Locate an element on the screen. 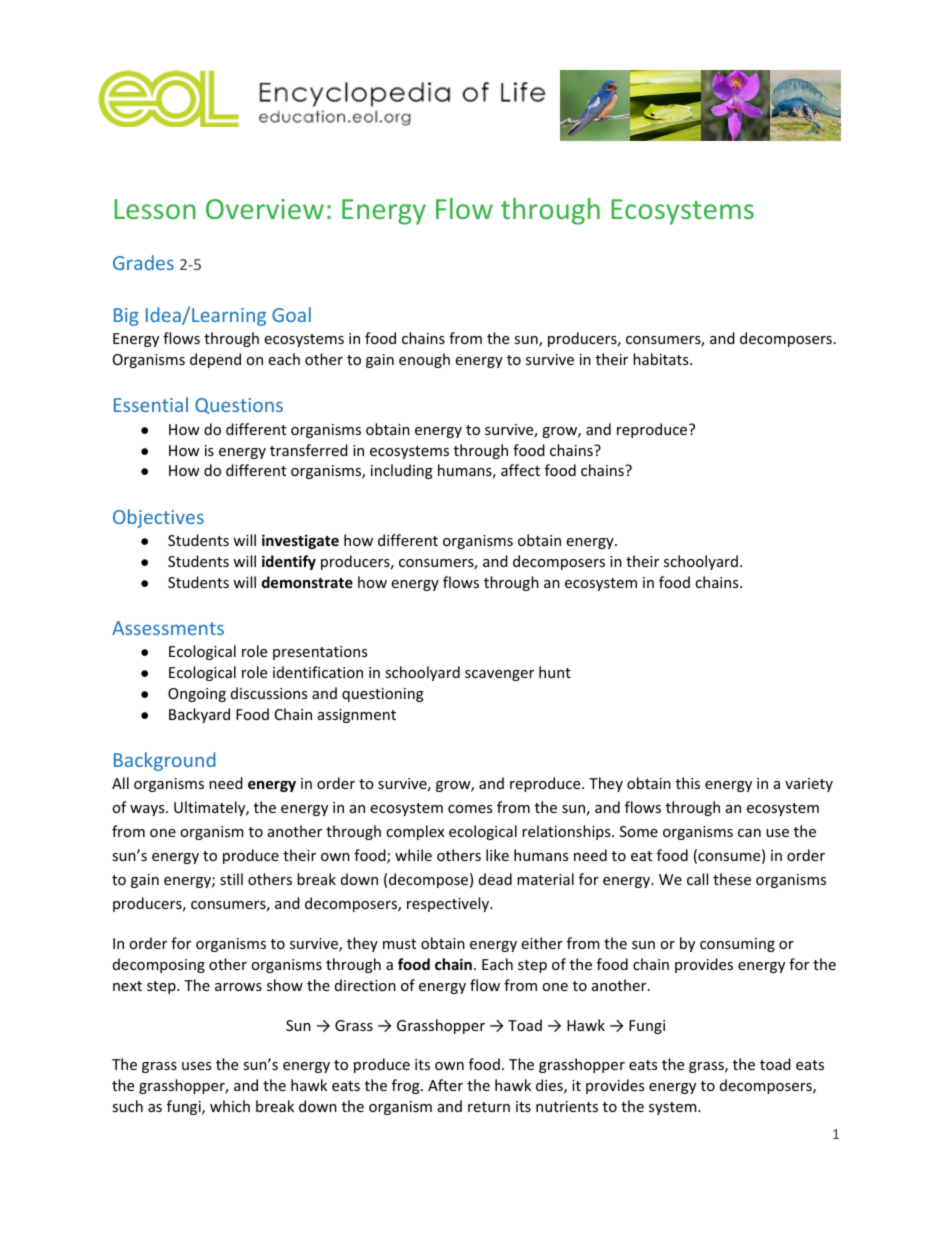 Image resolution: width=952 pixels, height=1233 pixels. Lesson is located at coordinates (155, 209).
